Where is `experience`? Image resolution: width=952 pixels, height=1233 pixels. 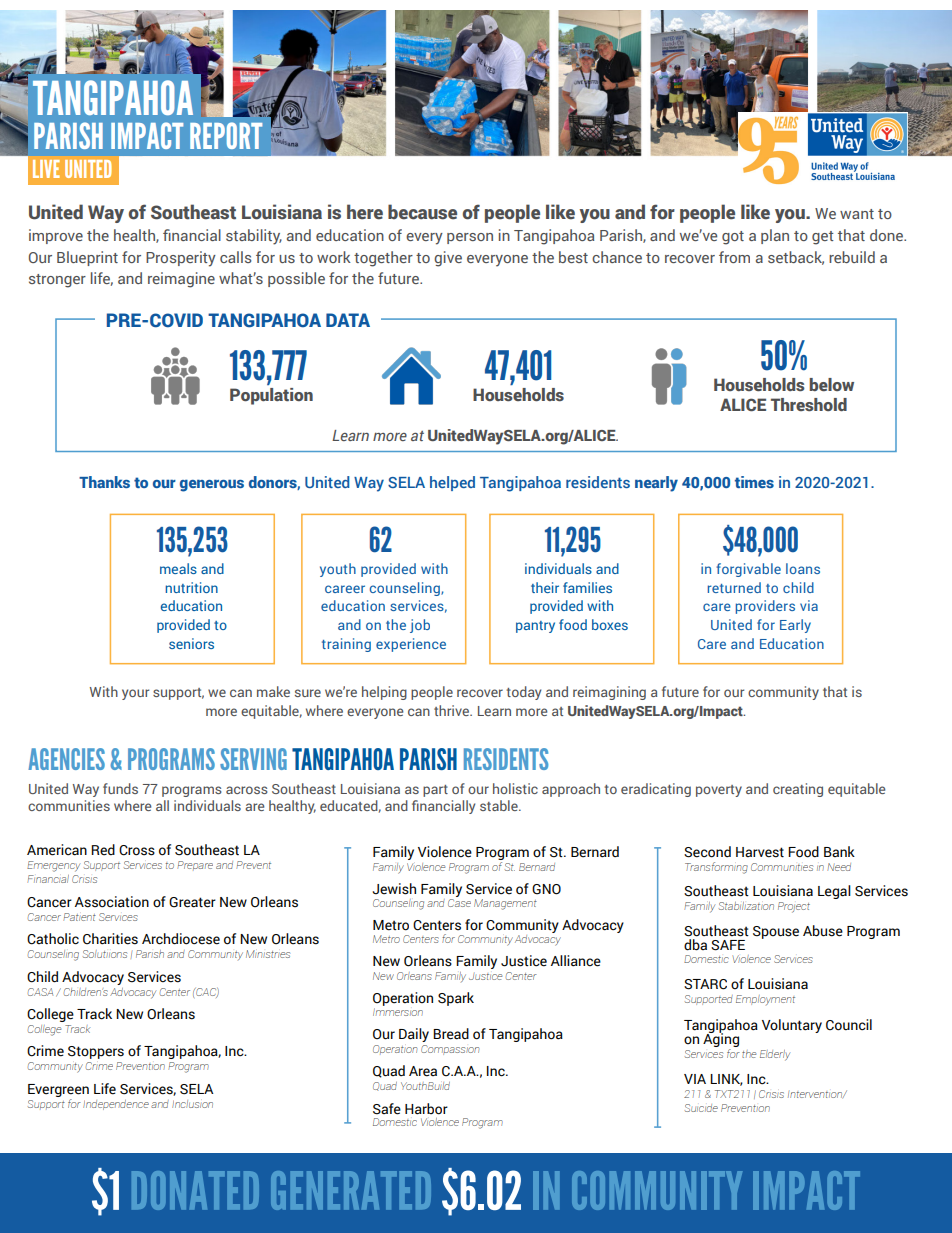 experience is located at coordinates (411, 645).
